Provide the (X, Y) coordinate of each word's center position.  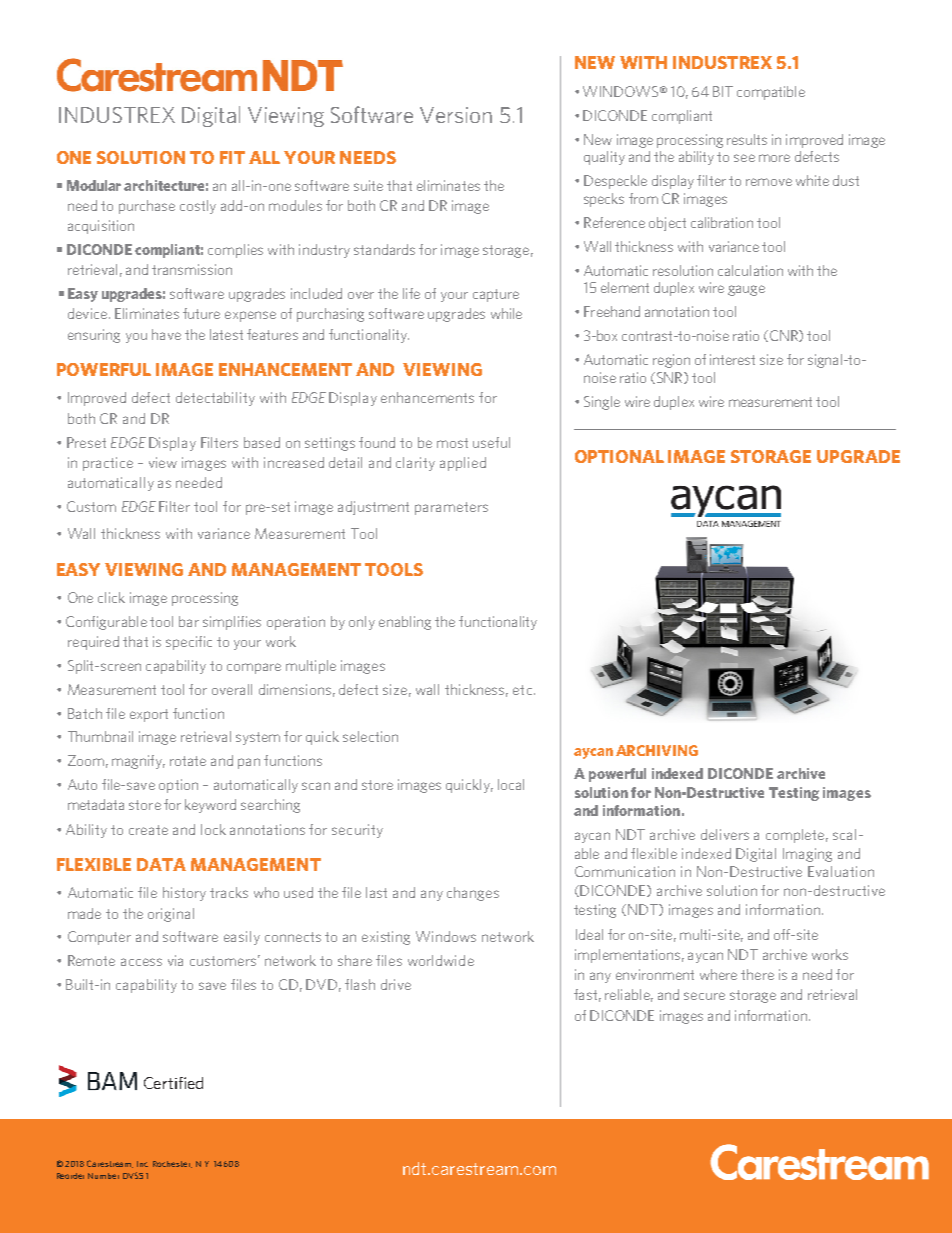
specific (189, 643)
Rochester (172, 1164)
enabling (405, 623)
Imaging (807, 855)
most (452, 443)
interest (732, 359)
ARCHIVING (657, 750)
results (747, 139)
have (166, 334)
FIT (232, 157)
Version (456, 115)
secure (704, 996)
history (184, 894)
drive (396, 984)
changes (473, 894)
